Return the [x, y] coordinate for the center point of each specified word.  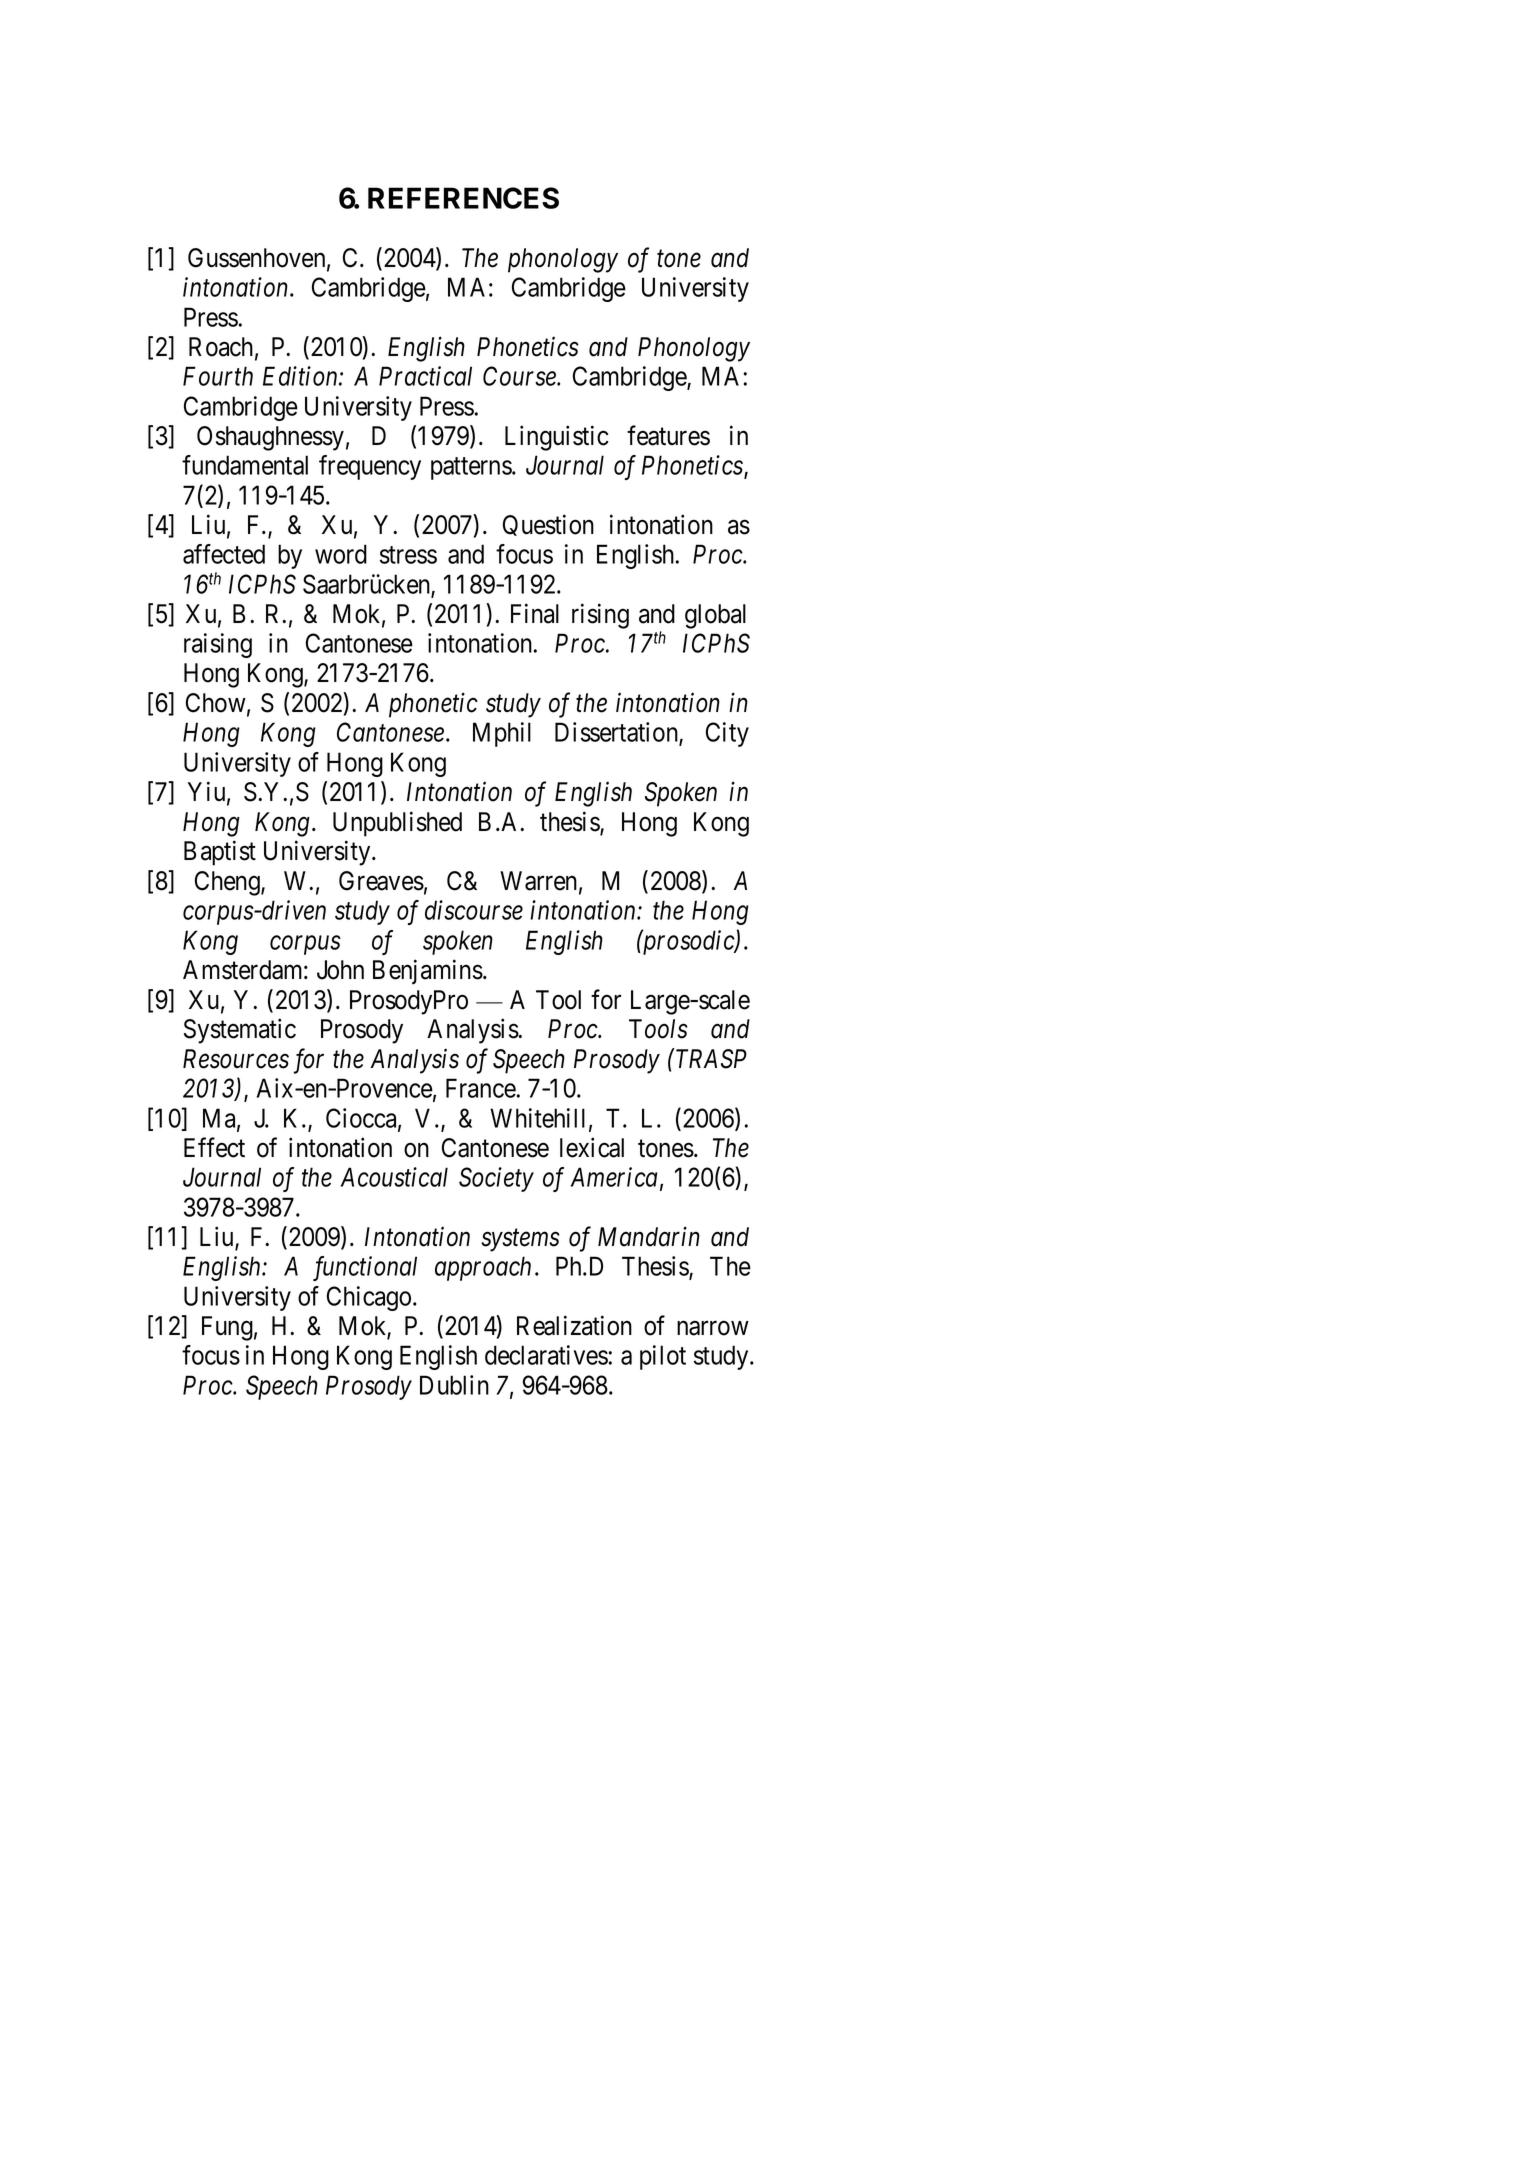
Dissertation [617, 733]
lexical [592, 1147]
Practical [425, 376]
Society [496, 1179]
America [614, 1177]
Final [535, 613]
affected [224, 554]
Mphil [502, 734]
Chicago [369, 1298]
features [668, 435]
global [715, 616]
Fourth [218, 376]
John [340, 970]
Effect [214, 1147]
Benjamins [428, 972]
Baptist [220, 853]
